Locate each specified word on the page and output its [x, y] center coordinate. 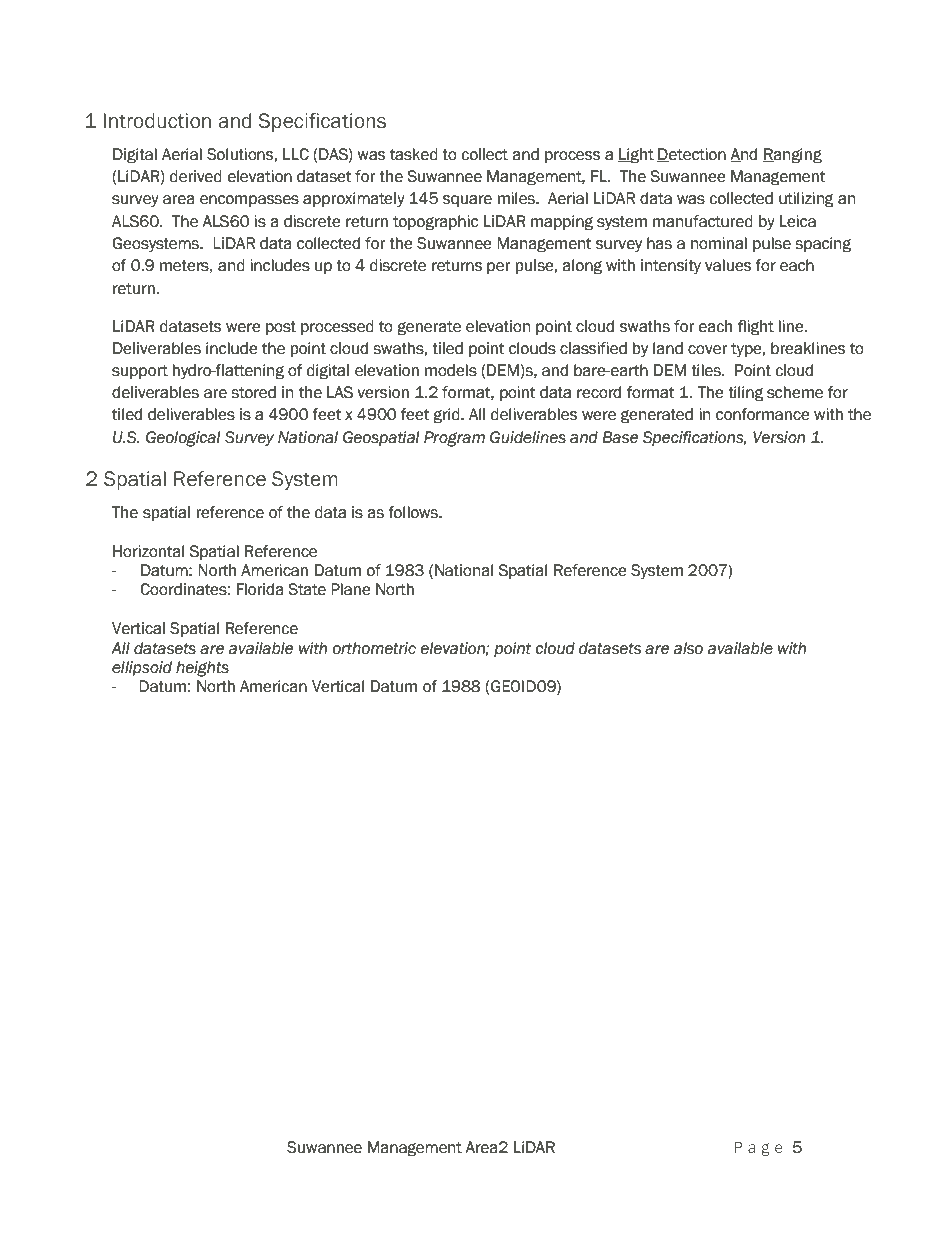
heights [202, 669]
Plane [351, 589]
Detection [691, 155]
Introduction [157, 121]
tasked [414, 154]
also [688, 648]
